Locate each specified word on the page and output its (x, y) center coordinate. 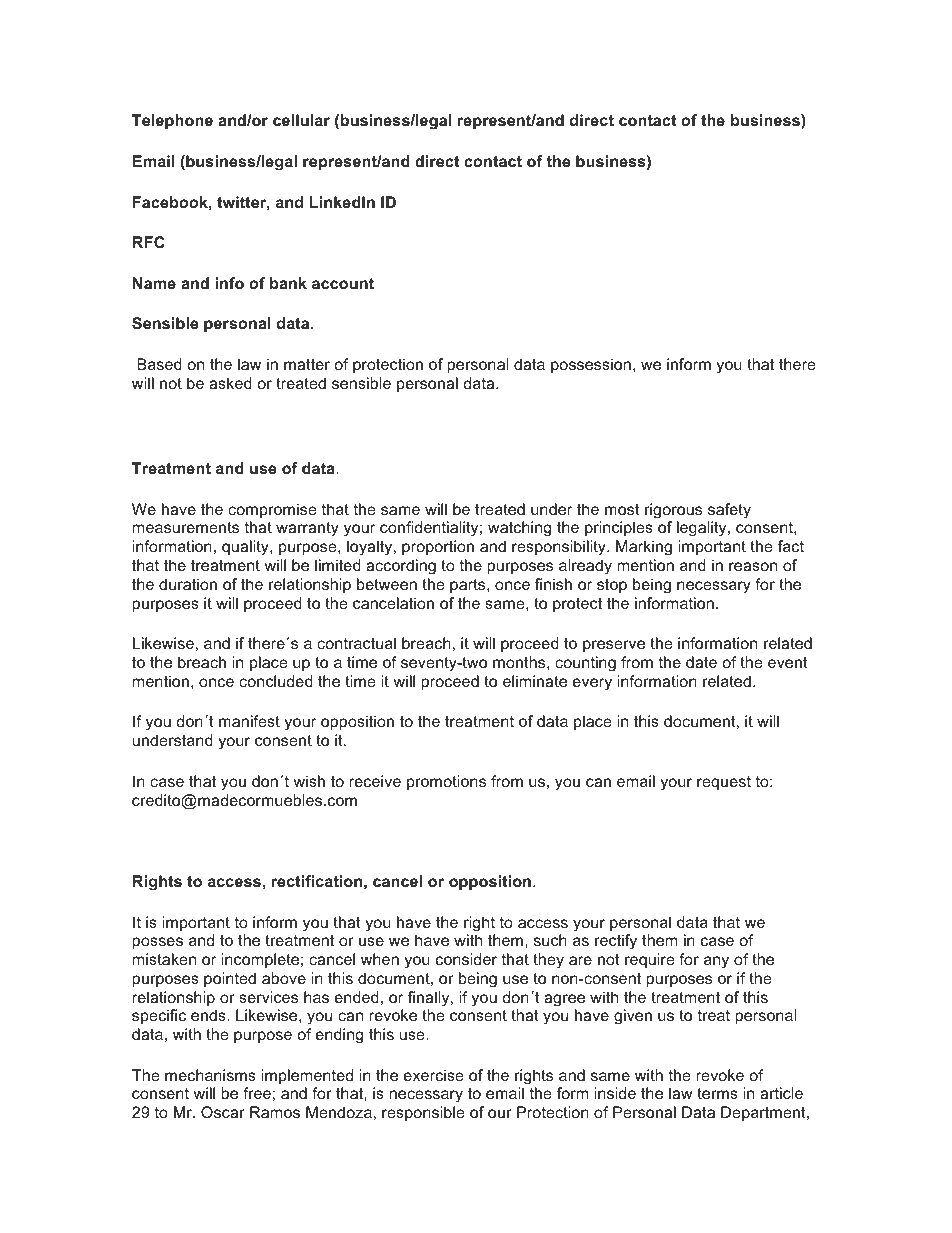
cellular (301, 120)
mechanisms (210, 1075)
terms (717, 1093)
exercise (434, 1075)
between (387, 584)
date (701, 662)
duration (188, 584)
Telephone (172, 121)
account (343, 283)
